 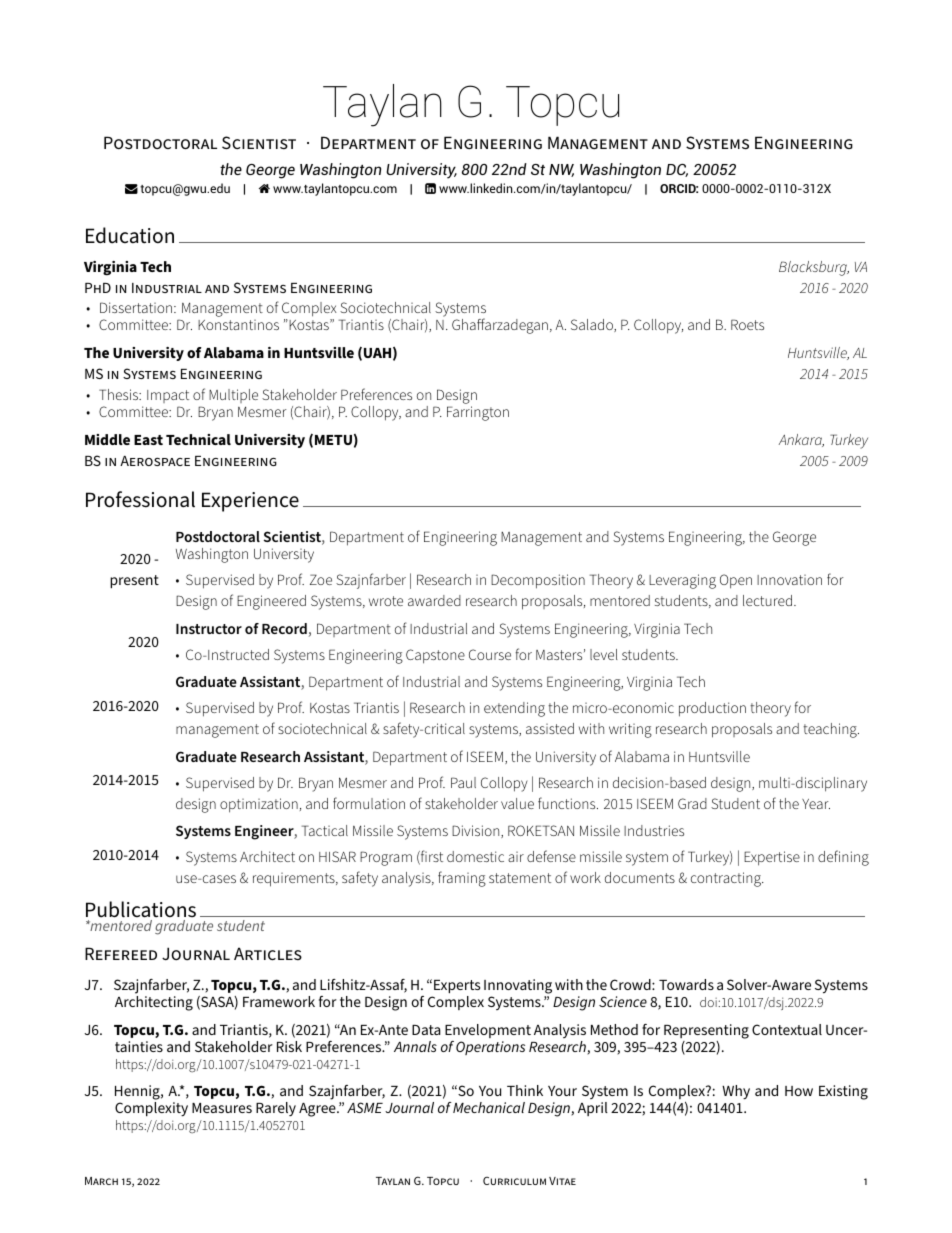 I want to click on Education, so click(x=130, y=235).
